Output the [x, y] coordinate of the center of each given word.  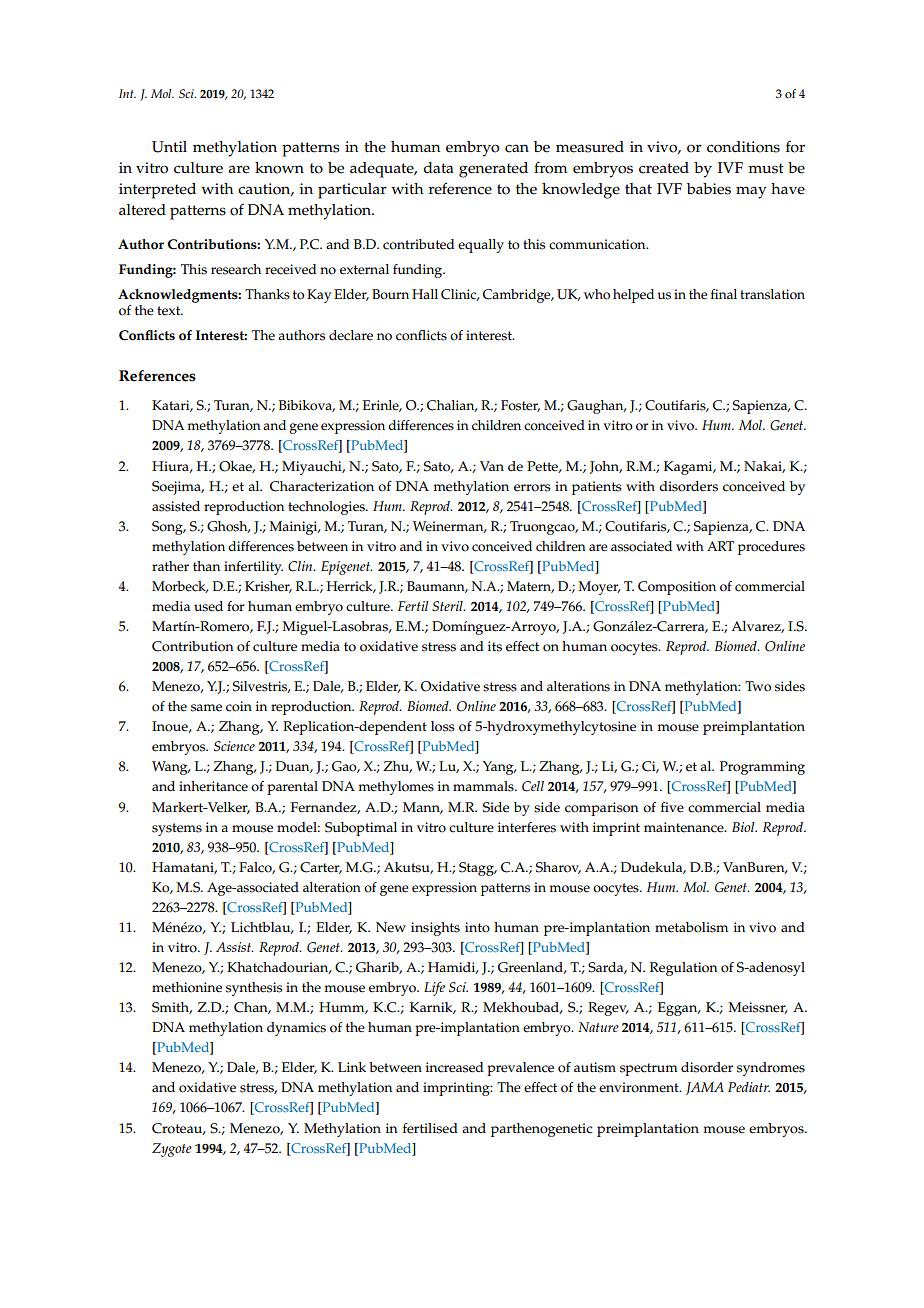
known [279, 168]
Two [758, 686]
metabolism [691, 927]
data [438, 167]
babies [709, 189]
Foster [520, 406]
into [477, 927]
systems [177, 829]
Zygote [172, 1150]
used [208, 606]
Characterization [322, 486]
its [495, 646]
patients [597, 488]
